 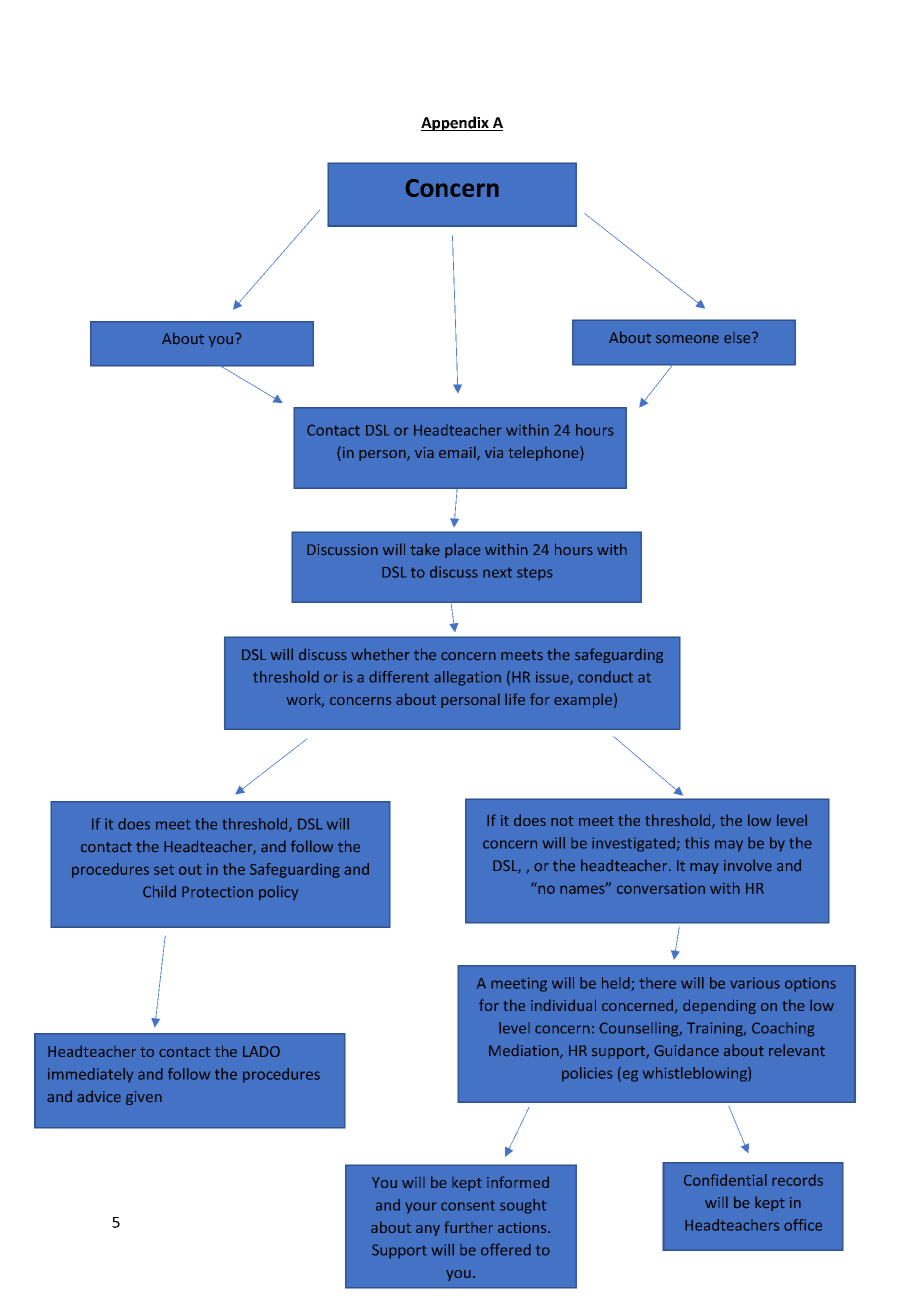 What do you see at coordinates (456, 123) in the screenshot?
I see `Appendix` at bounding box center [456, 123].
